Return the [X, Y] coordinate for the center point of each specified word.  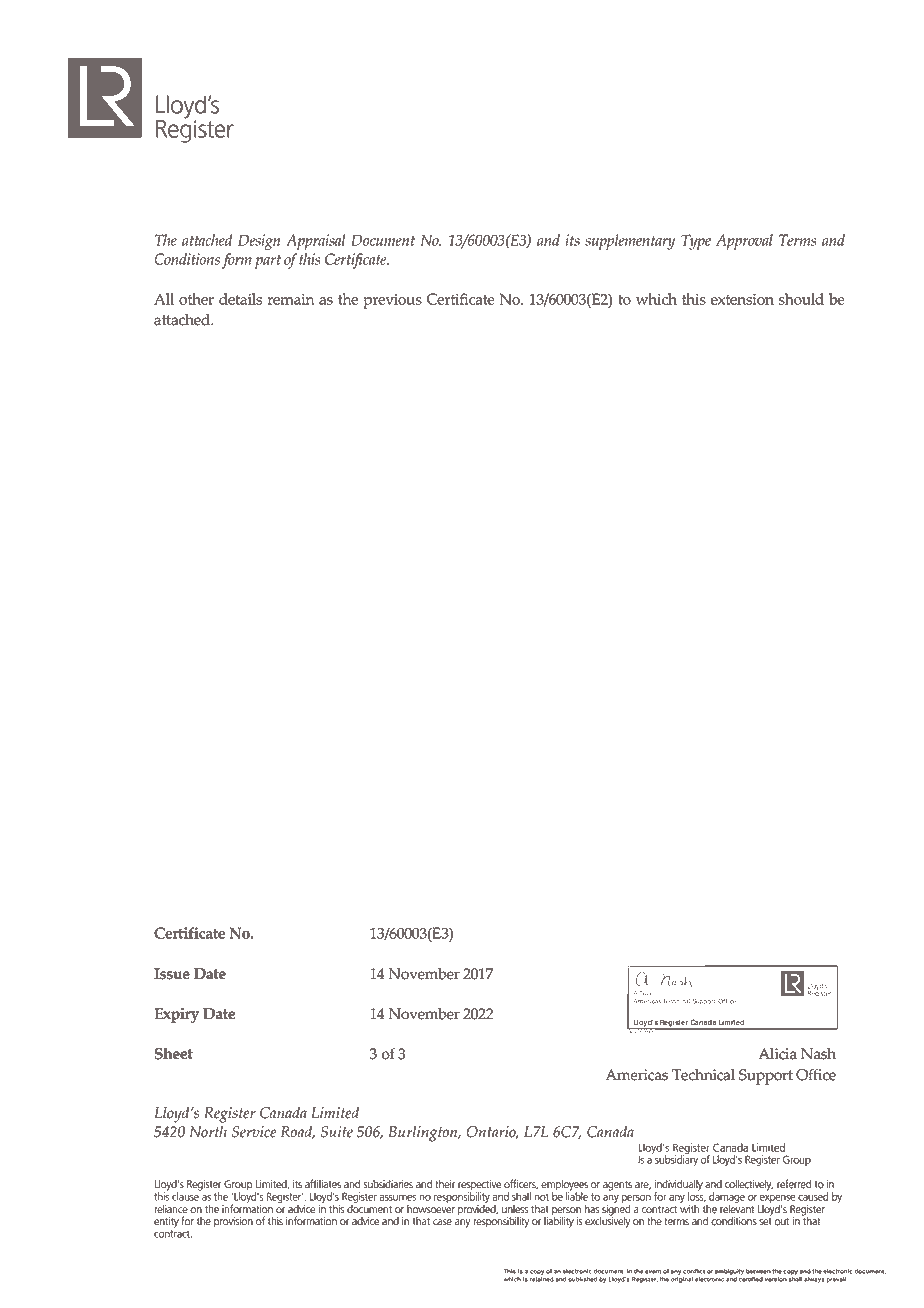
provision [233, 1222]
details [240, 299]
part [268, 261]
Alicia [777, 1054]
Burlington [424, 1134]
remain [291, 299]
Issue [172, 974]
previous [392, 301]
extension [742, 299]
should [801, 299]
